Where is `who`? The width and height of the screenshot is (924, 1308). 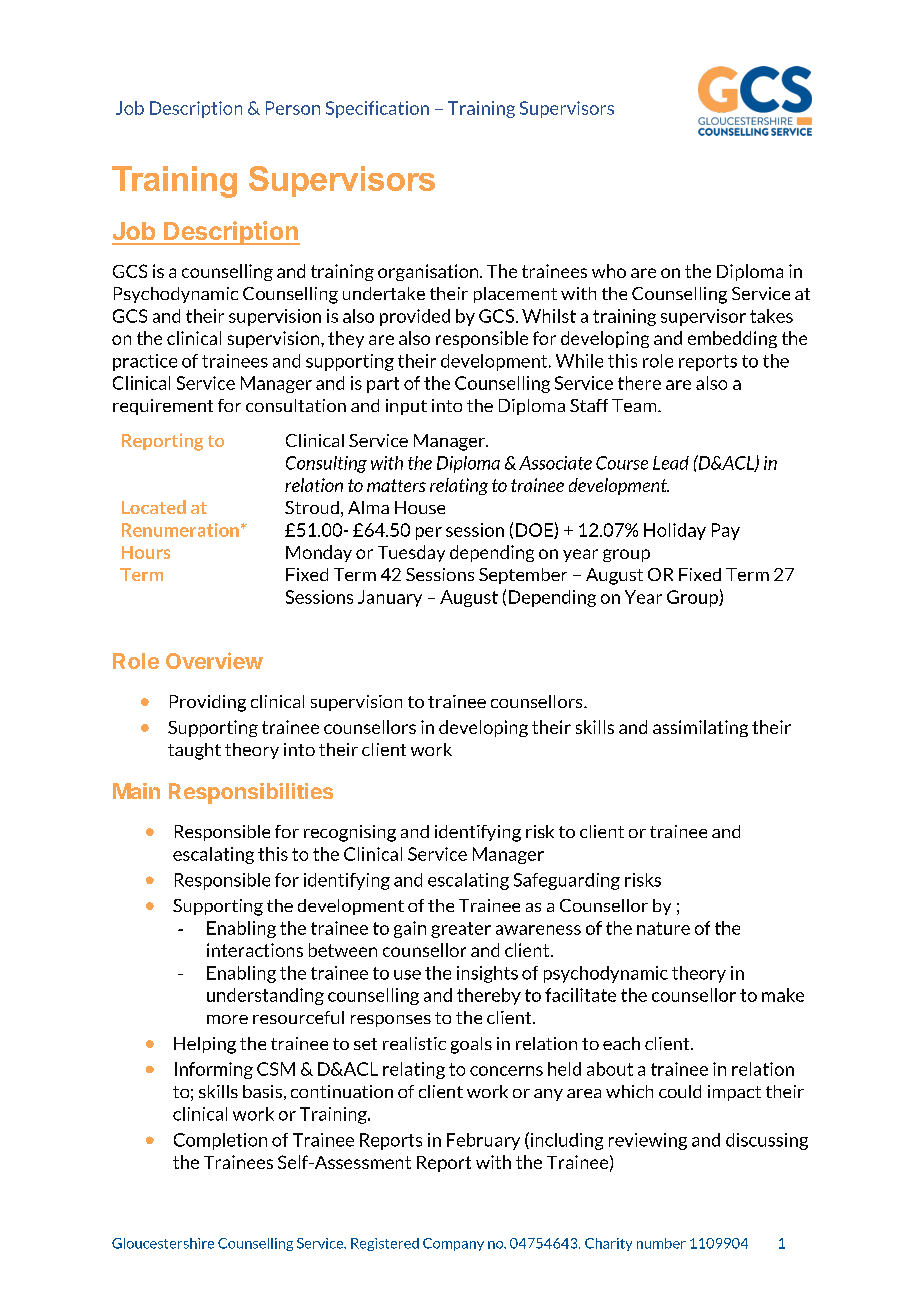
who is located at coordinates (609, 271).
